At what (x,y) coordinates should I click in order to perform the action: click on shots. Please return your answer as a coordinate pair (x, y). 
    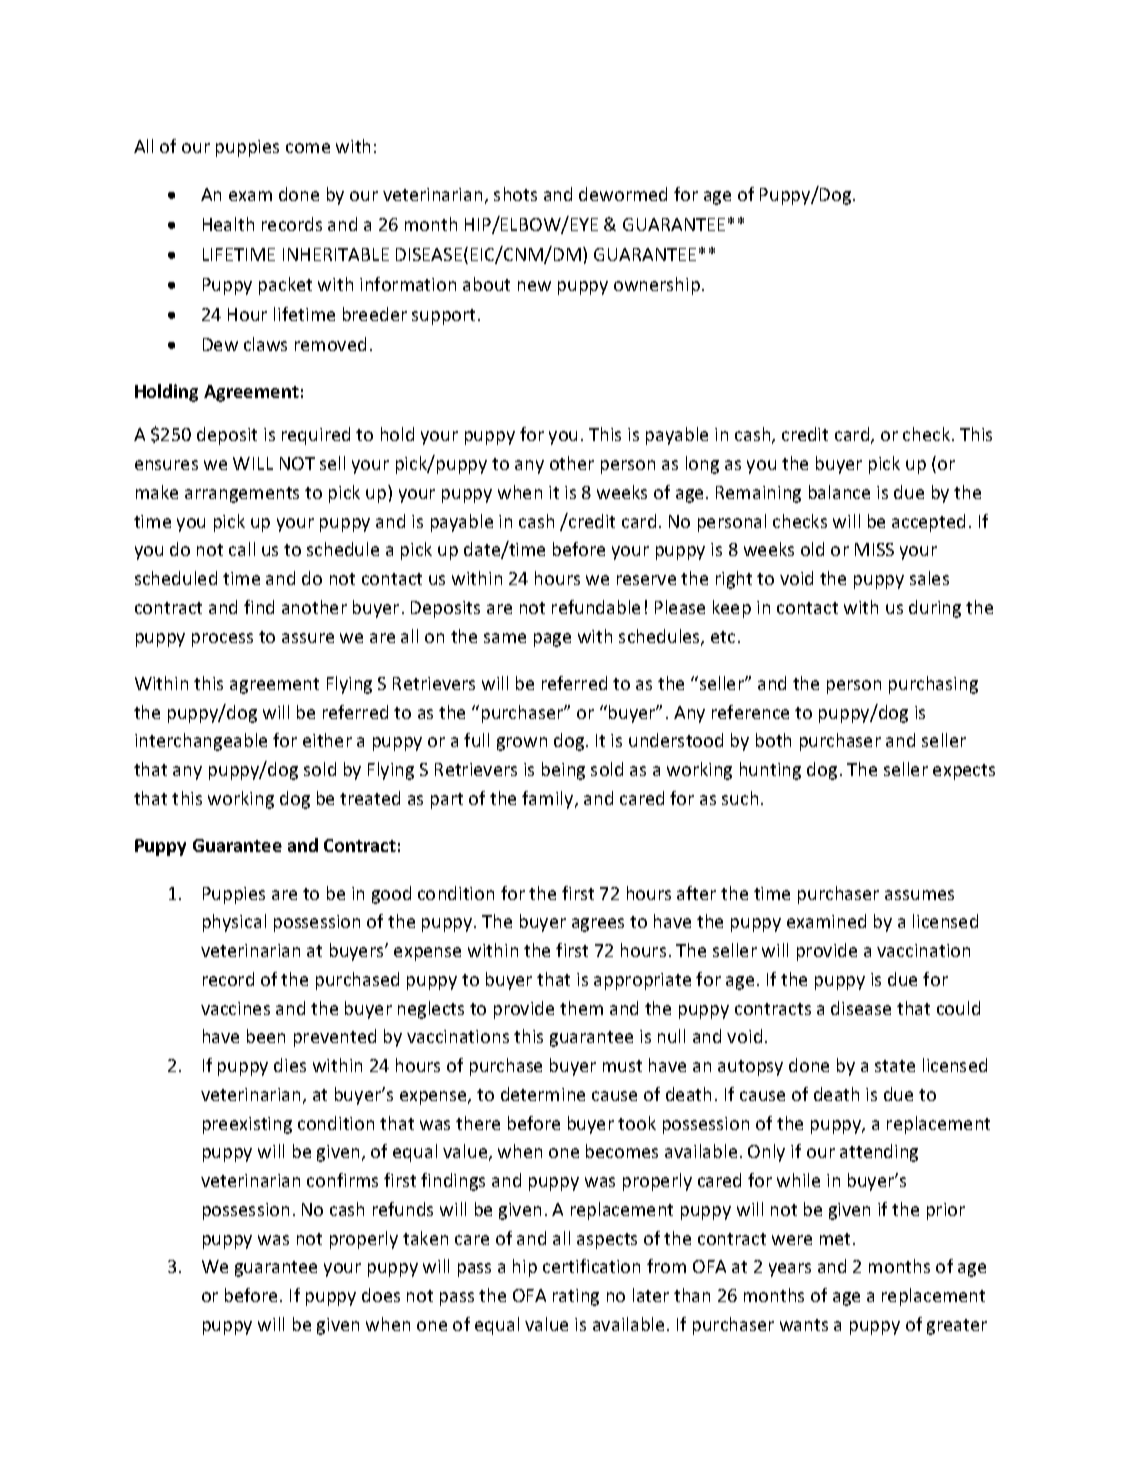
    Looking at the image, I should click on (515, 194).
